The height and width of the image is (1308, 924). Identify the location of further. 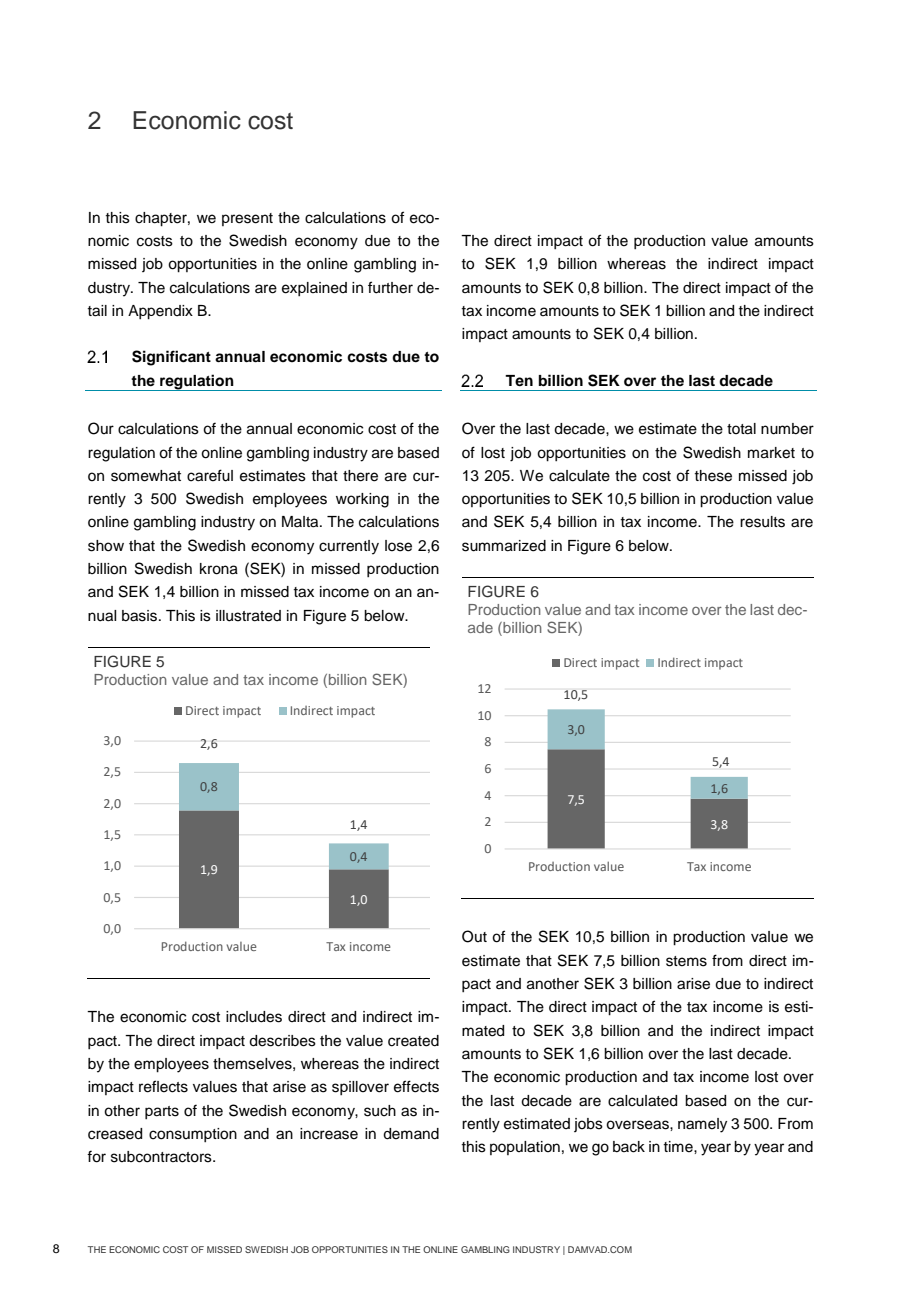
(390, 287).
